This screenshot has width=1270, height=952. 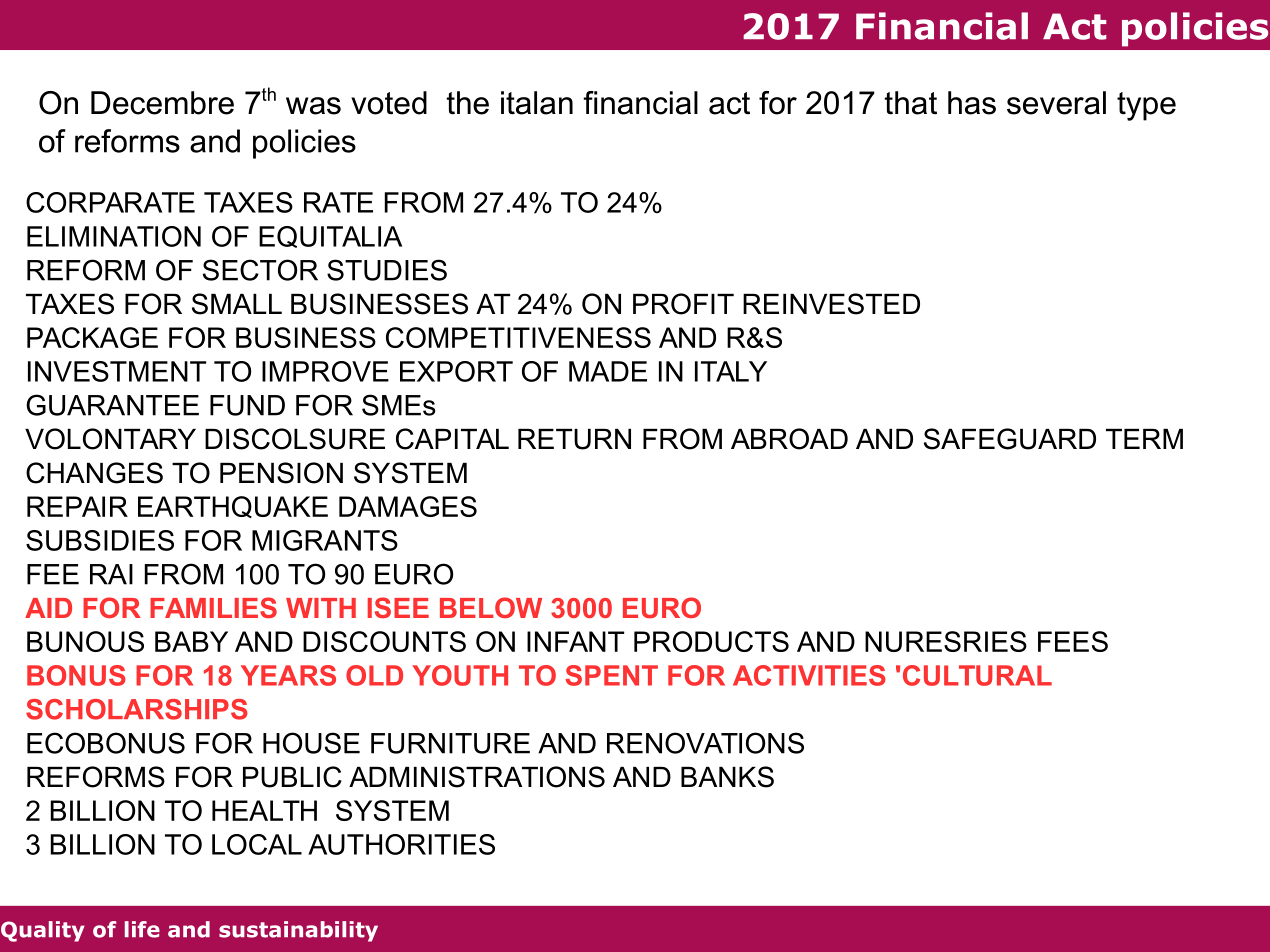 I want to click on AUTHORITIES, so click(x=401, y=844).
